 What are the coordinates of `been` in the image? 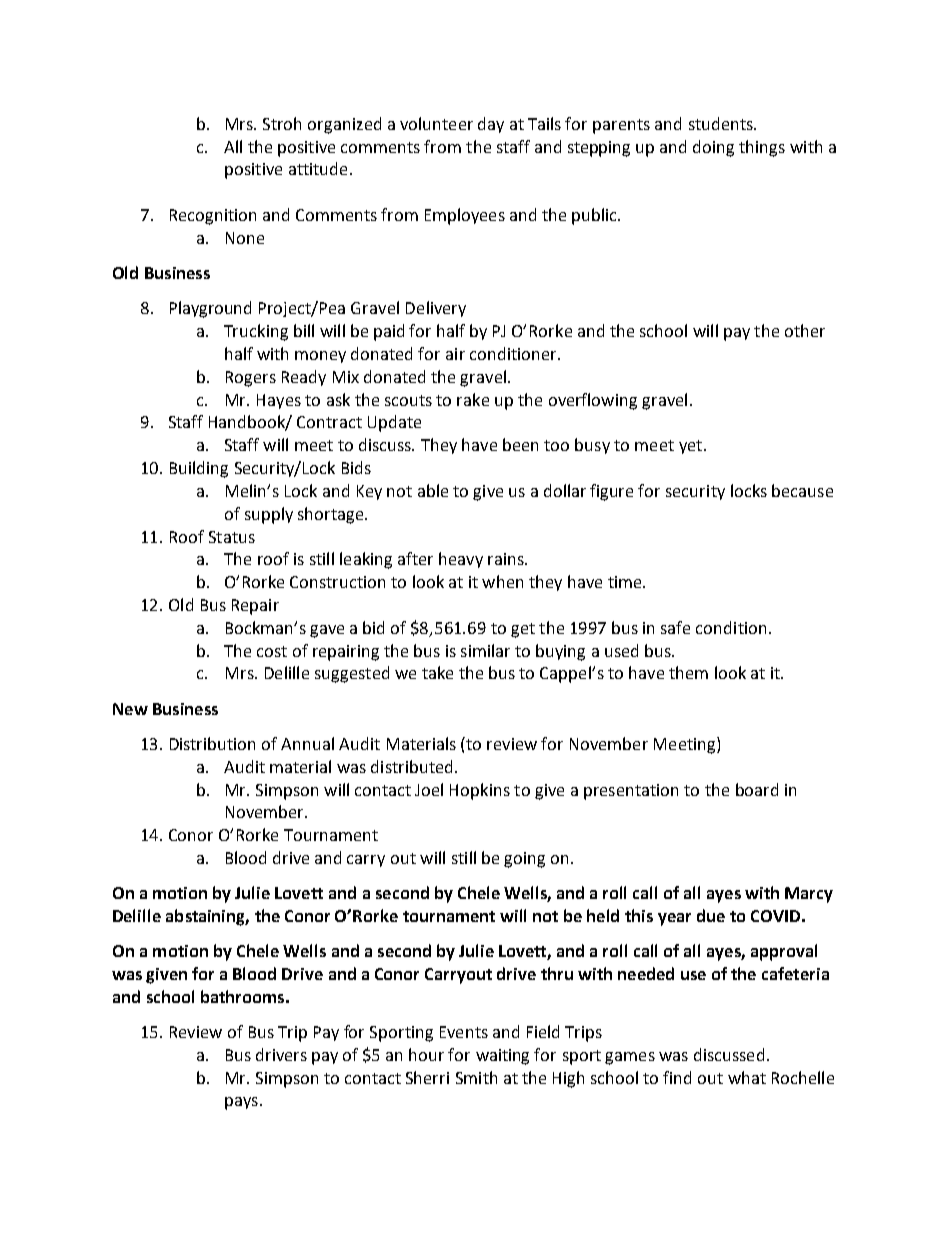 It's located at (520, 444).
